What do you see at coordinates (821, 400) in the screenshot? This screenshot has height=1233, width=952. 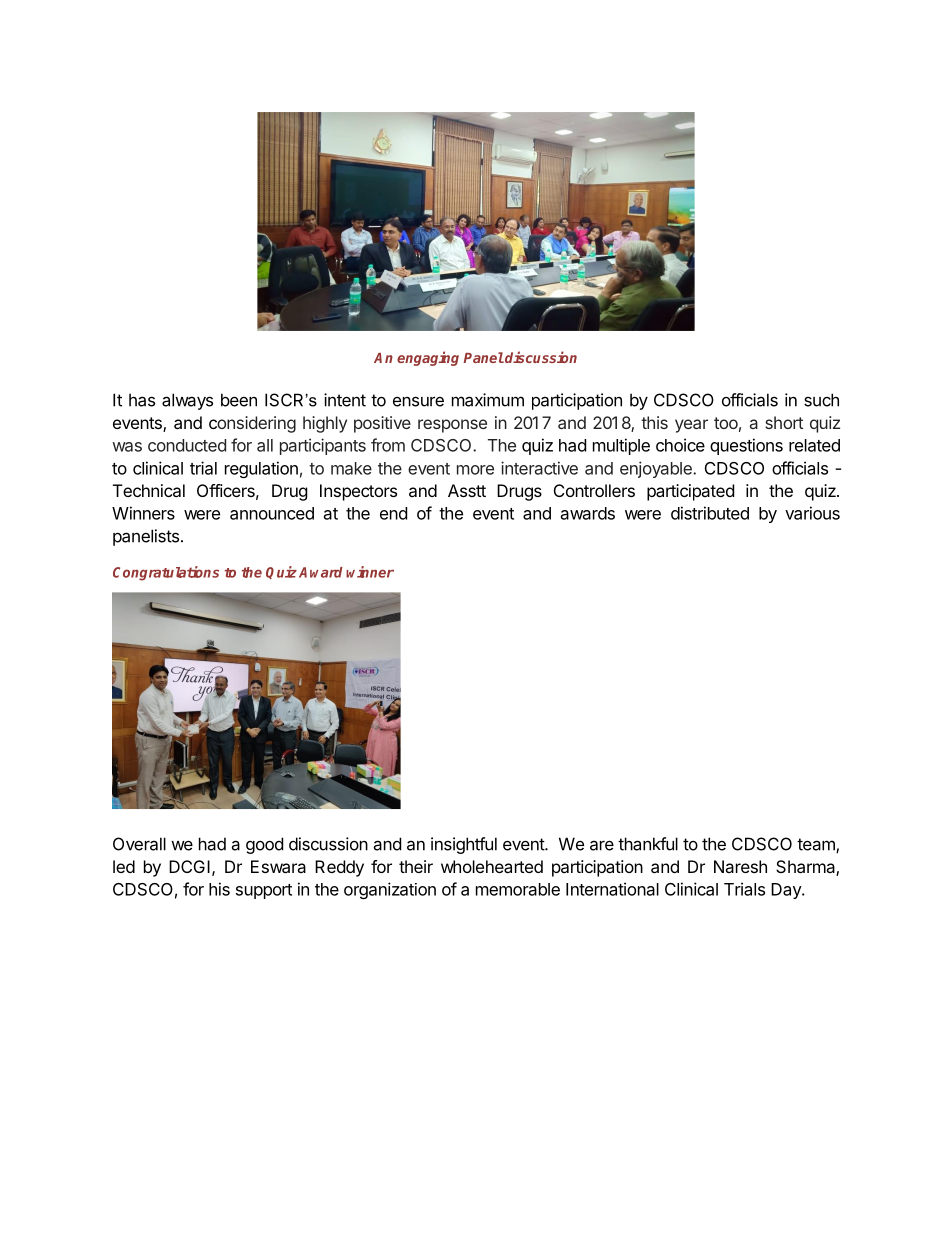 I see `such` at bounding box center [821, 400].
